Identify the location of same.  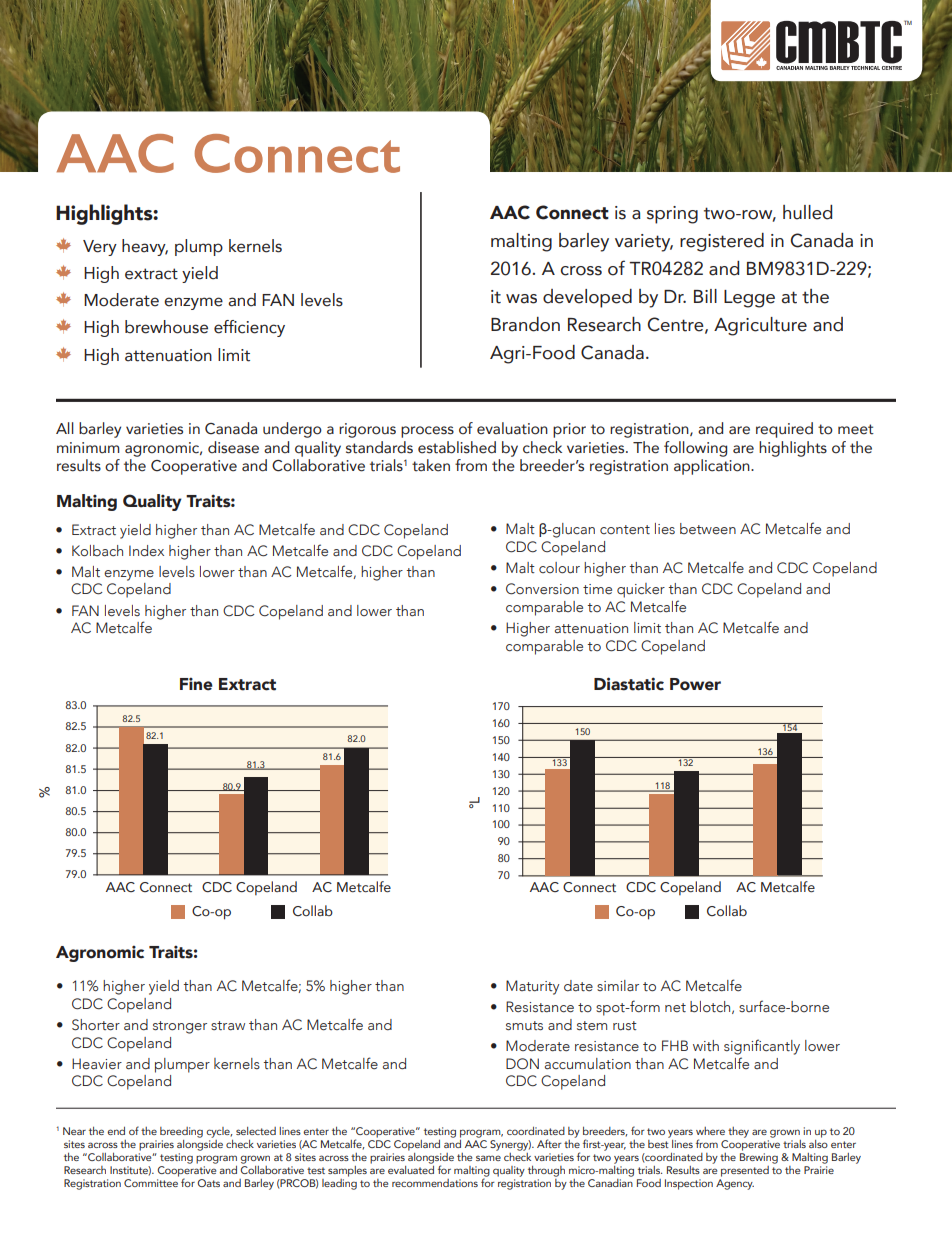
(488, 1158).
